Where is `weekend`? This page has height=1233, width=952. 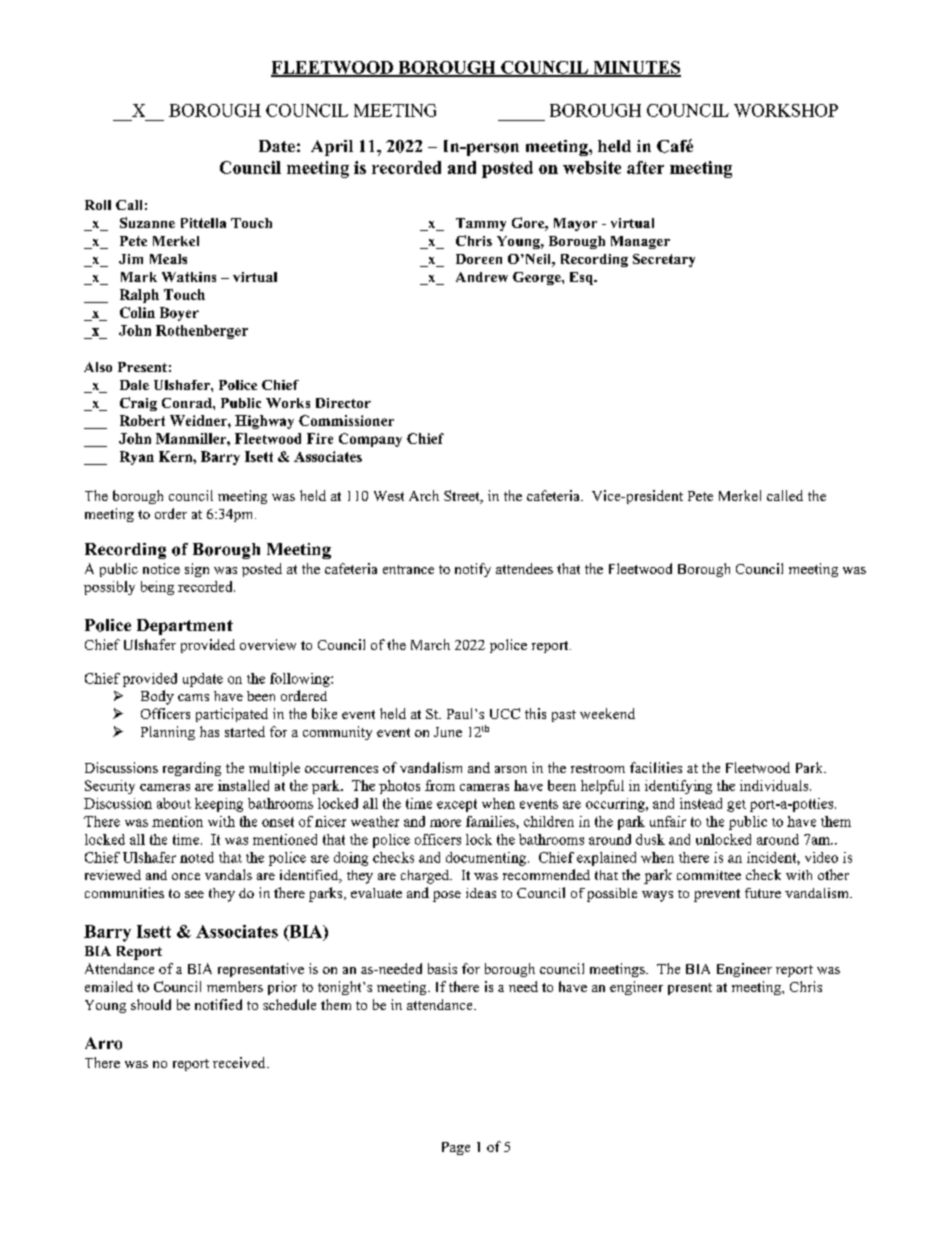 weekend is located at coordinates (607, 713).
